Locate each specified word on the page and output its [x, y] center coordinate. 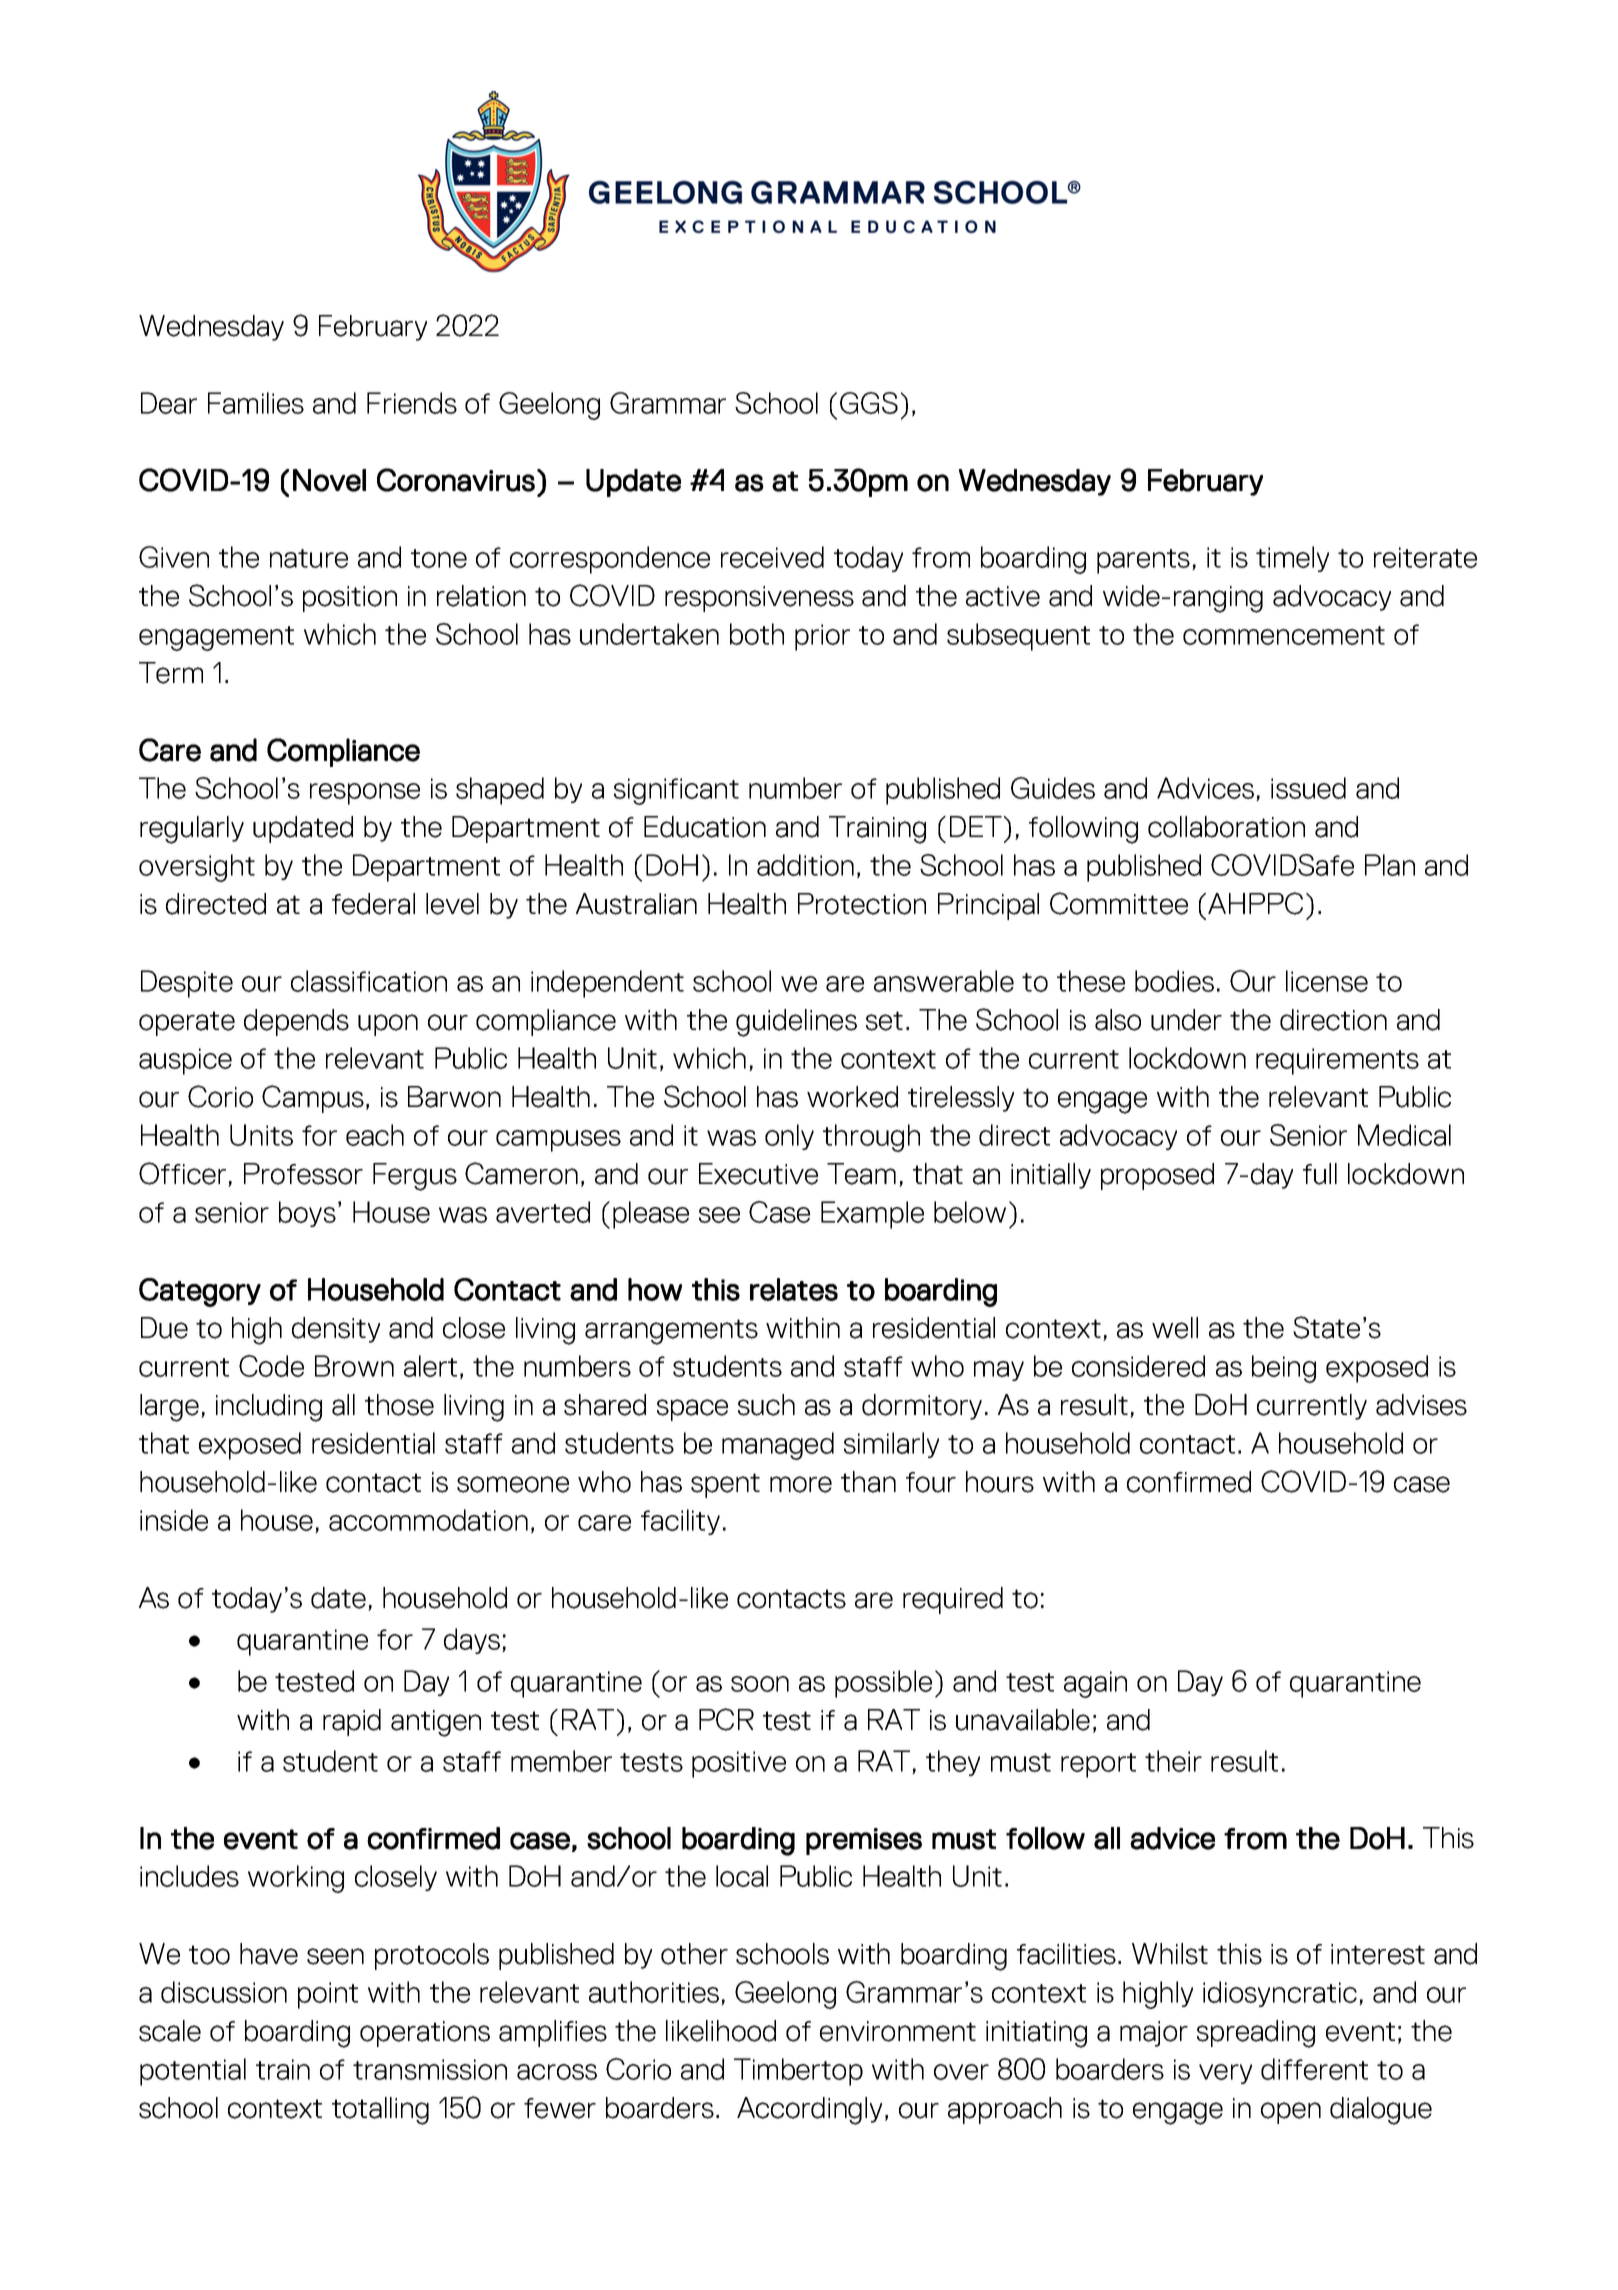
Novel [329, 480]
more [801, 1484]
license [1327, 981]
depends [296, 1022]
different [1314, 2069]
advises [1421, 1405]
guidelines [796, 1023]
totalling [380, 2111]
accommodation [428, 1520]
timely [1292, 559]
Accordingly [809, 2111]
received [772, 557]
